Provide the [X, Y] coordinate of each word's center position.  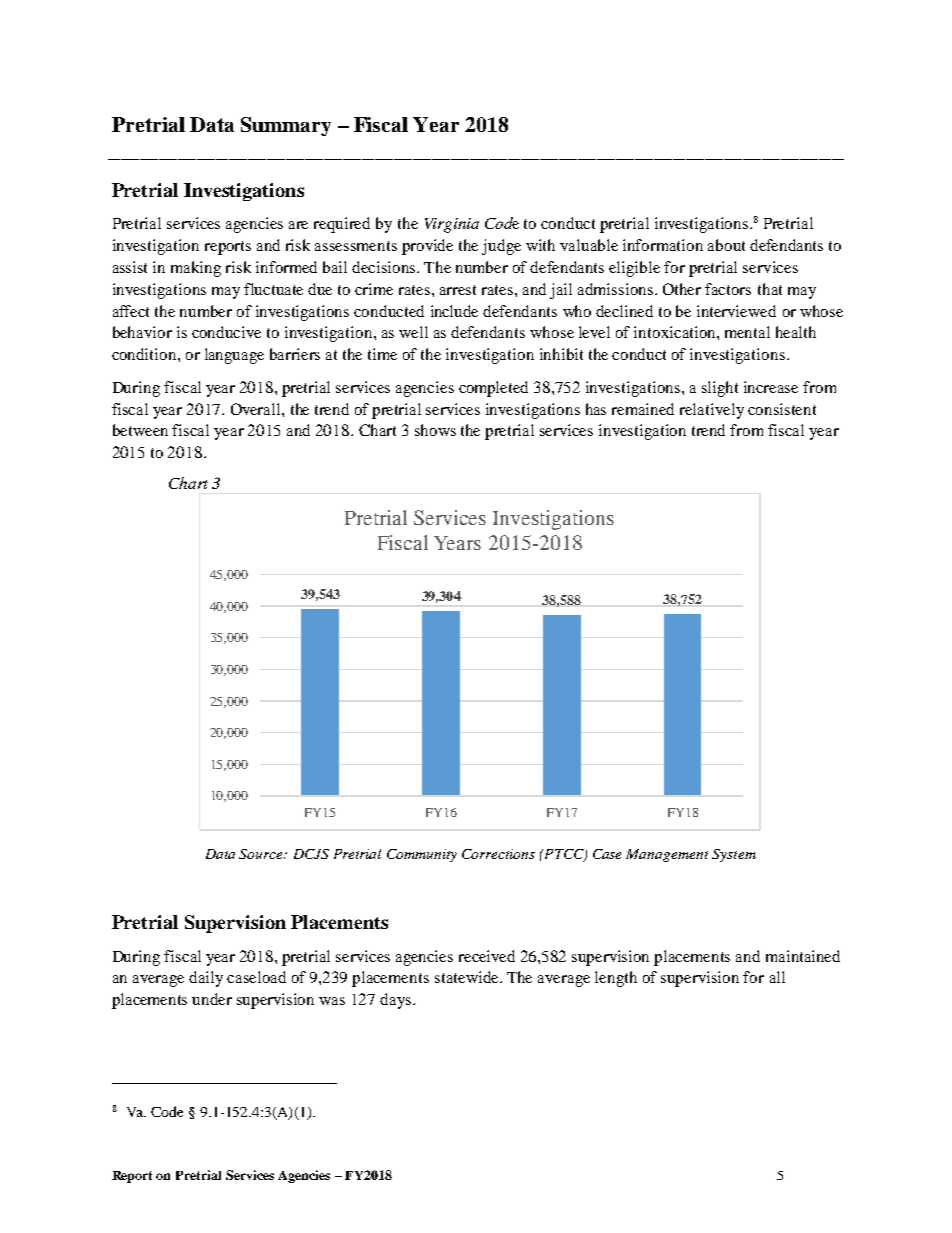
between [140, 430]
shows [435, 430]
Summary [286, 126]
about [726, 245]
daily [206, 979]
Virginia [452, 225]
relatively [712, 411]
